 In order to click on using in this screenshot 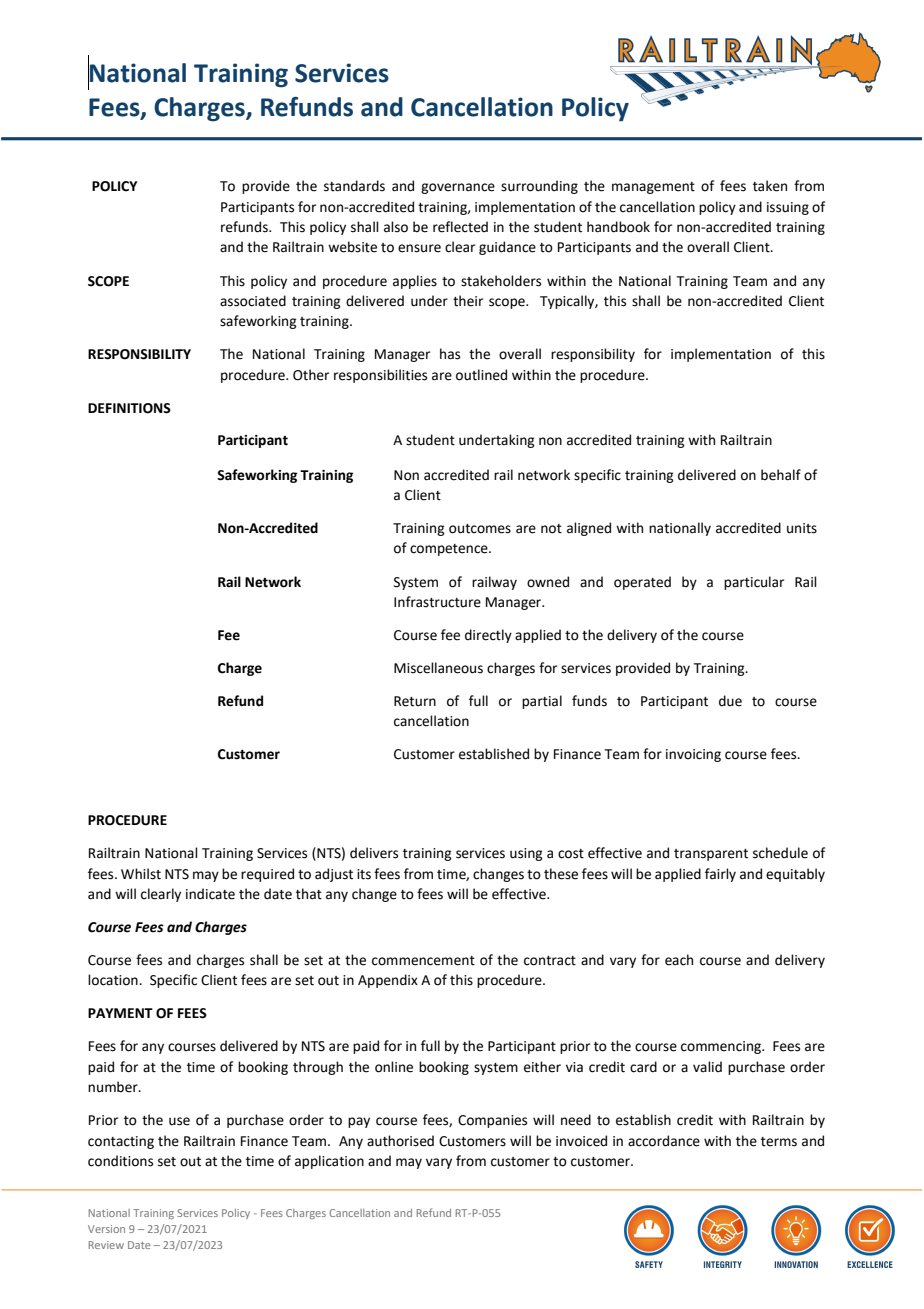, I will do `click(526, 854)`.
